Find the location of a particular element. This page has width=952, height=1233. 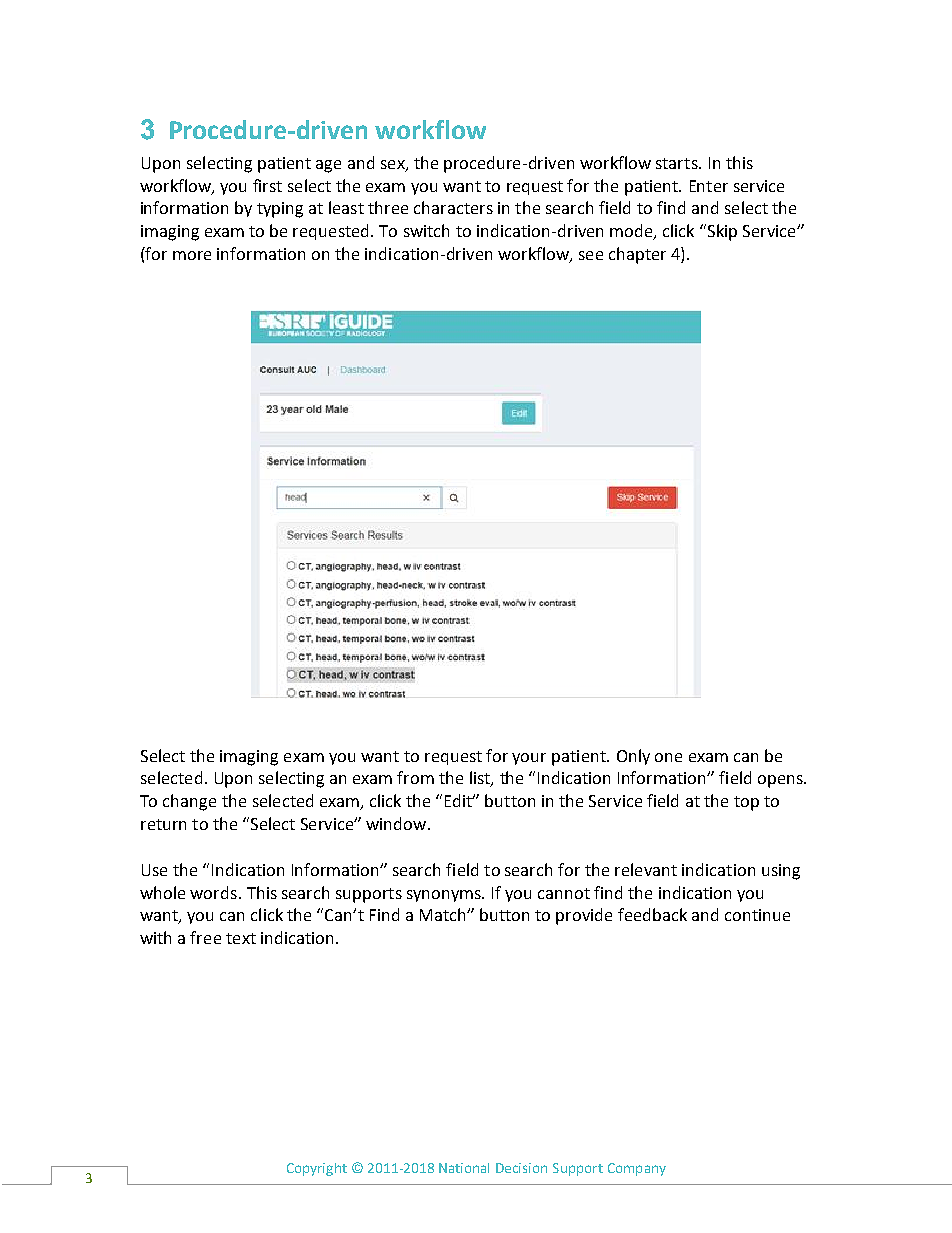

Enter is located at coordinates (709, 186).
